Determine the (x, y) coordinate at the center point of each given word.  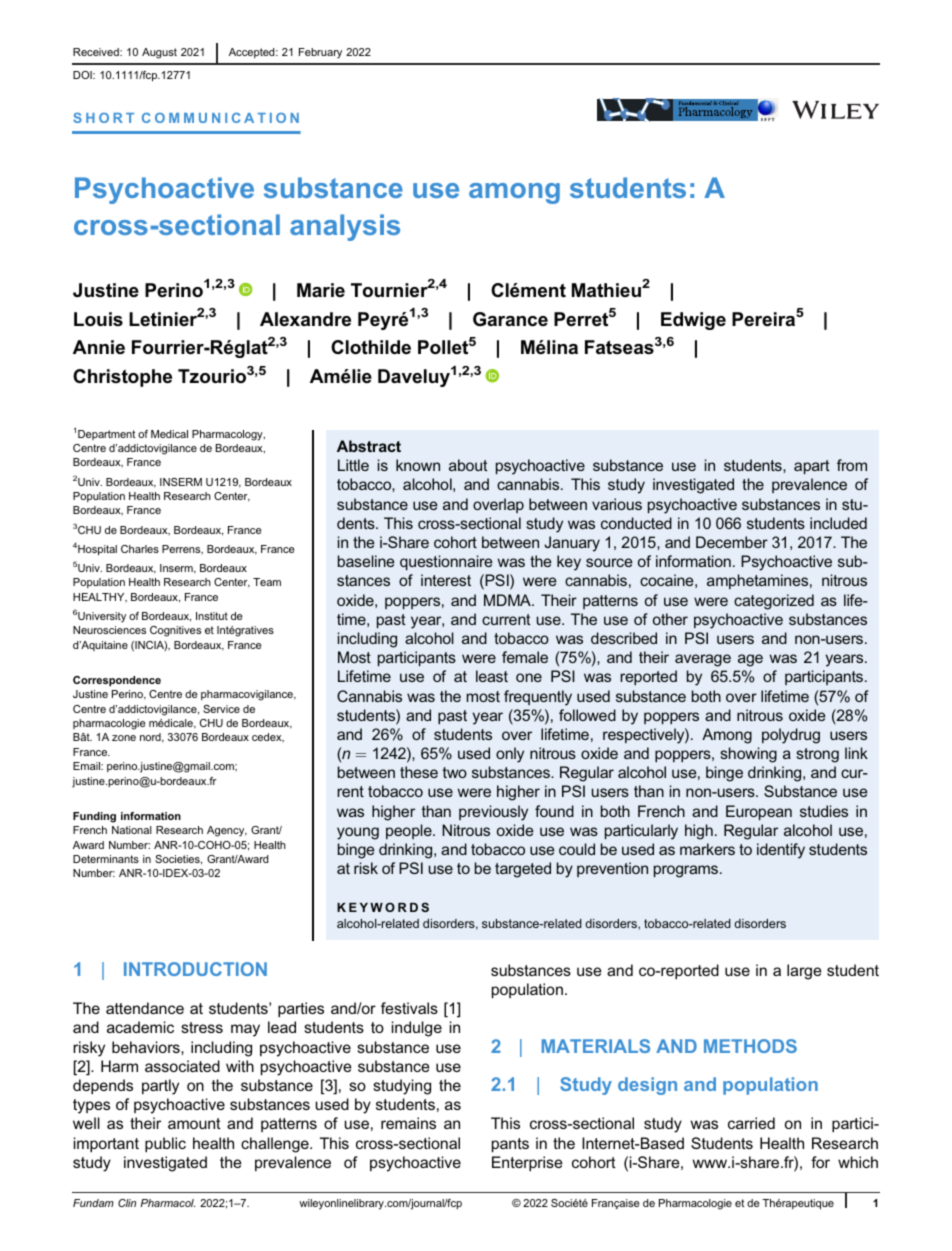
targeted (523, 870)
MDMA (508, 600)
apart (812, 467)
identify (781, 851)
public (165, 1144)
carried (751, 1123)
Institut (212, 616)
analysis (345, 227)
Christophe (122, 378)
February (320, 53)
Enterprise (527, 1163)
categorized (774, 602)
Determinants (106, 859)
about (468, 465)
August (159, 53)
